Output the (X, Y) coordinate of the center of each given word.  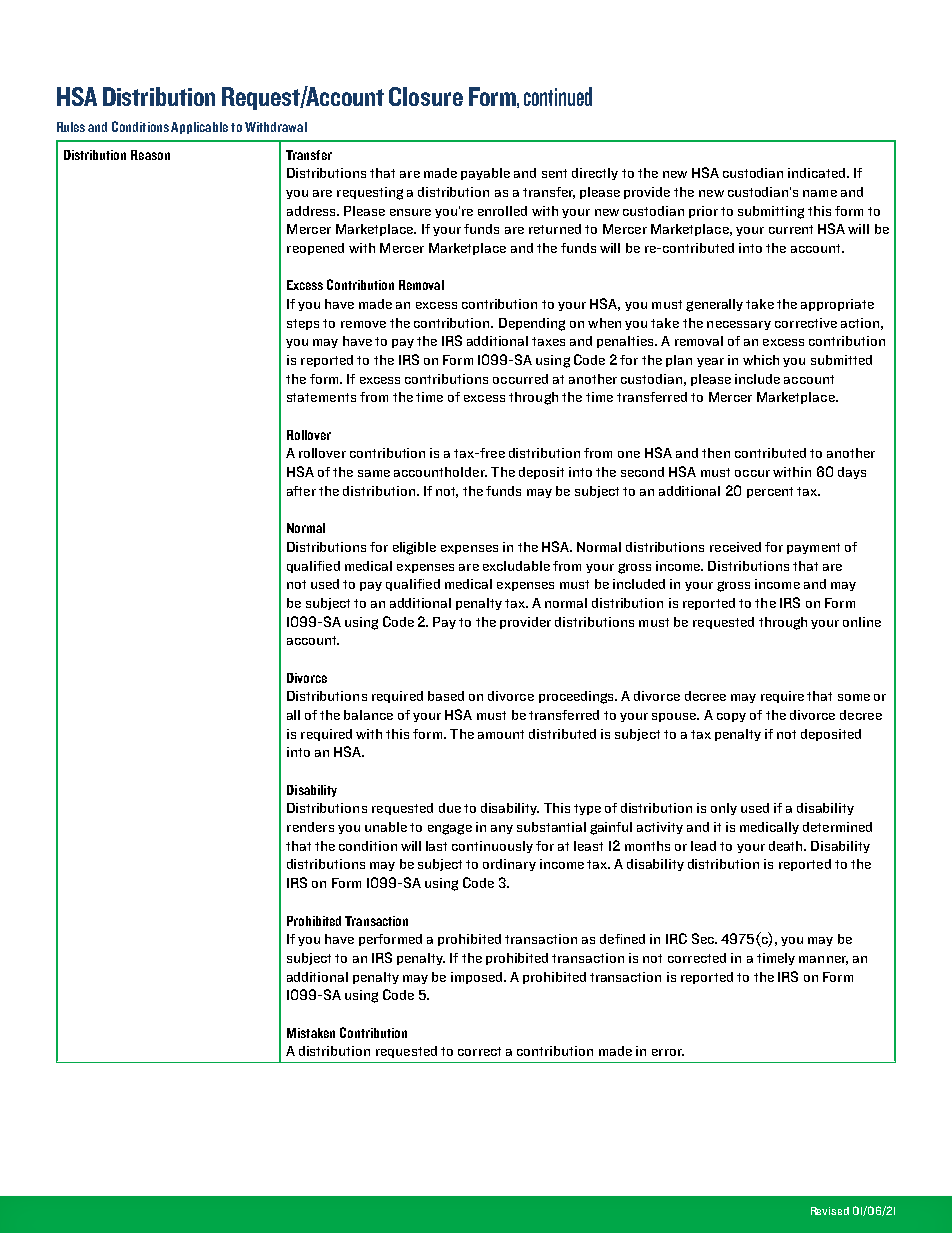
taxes (548, 341)
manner (823, 960)
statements (321, 397)
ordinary (509, 865)
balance (368, 715)
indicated (818, 173)
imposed (478, 978)
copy (731, 717)
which (761, 360)
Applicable (199, 128)
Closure (426, 96)
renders (310, 827)
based (446, 696)
